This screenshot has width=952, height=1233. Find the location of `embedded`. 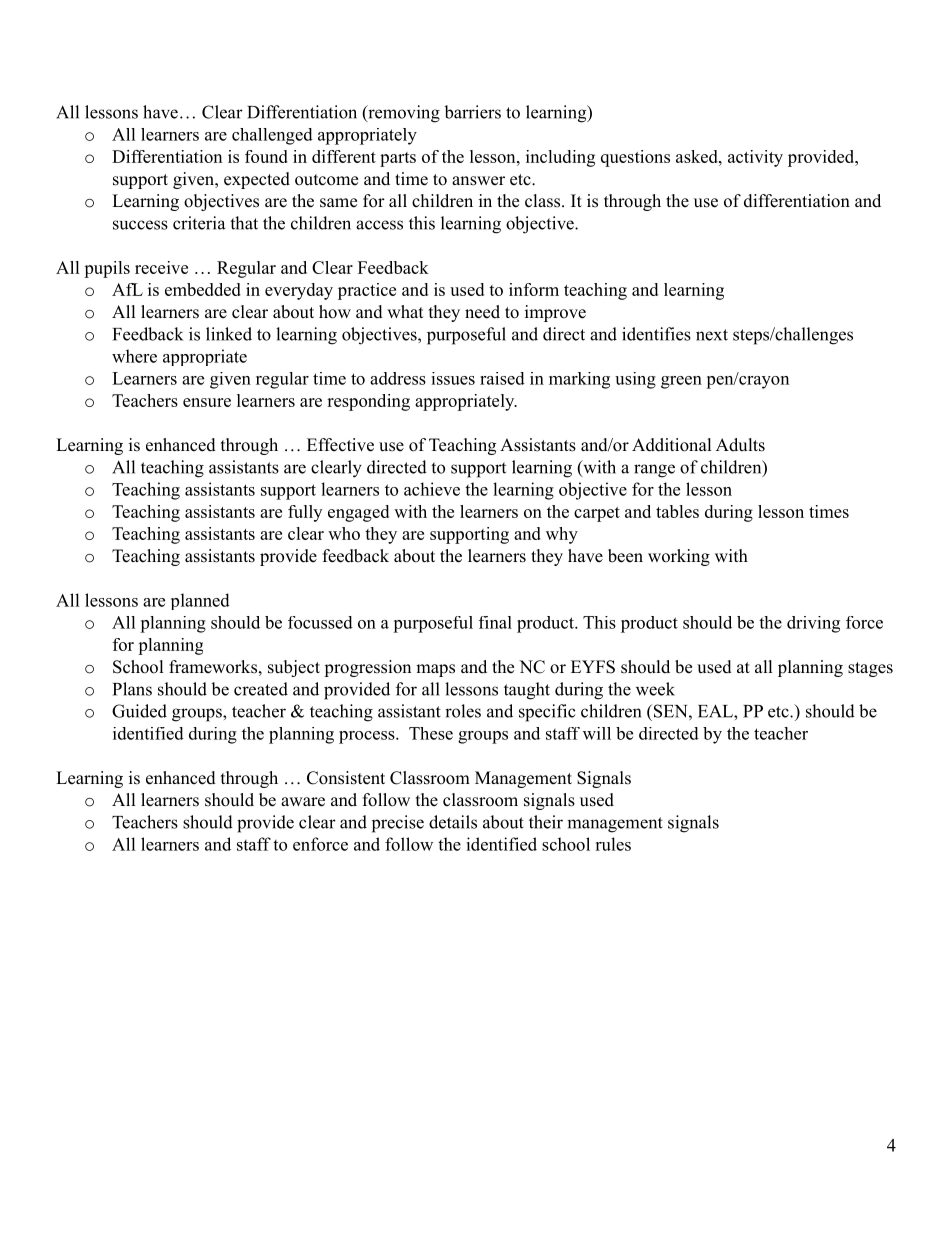

embedded is located at coordinates (203, 289).
